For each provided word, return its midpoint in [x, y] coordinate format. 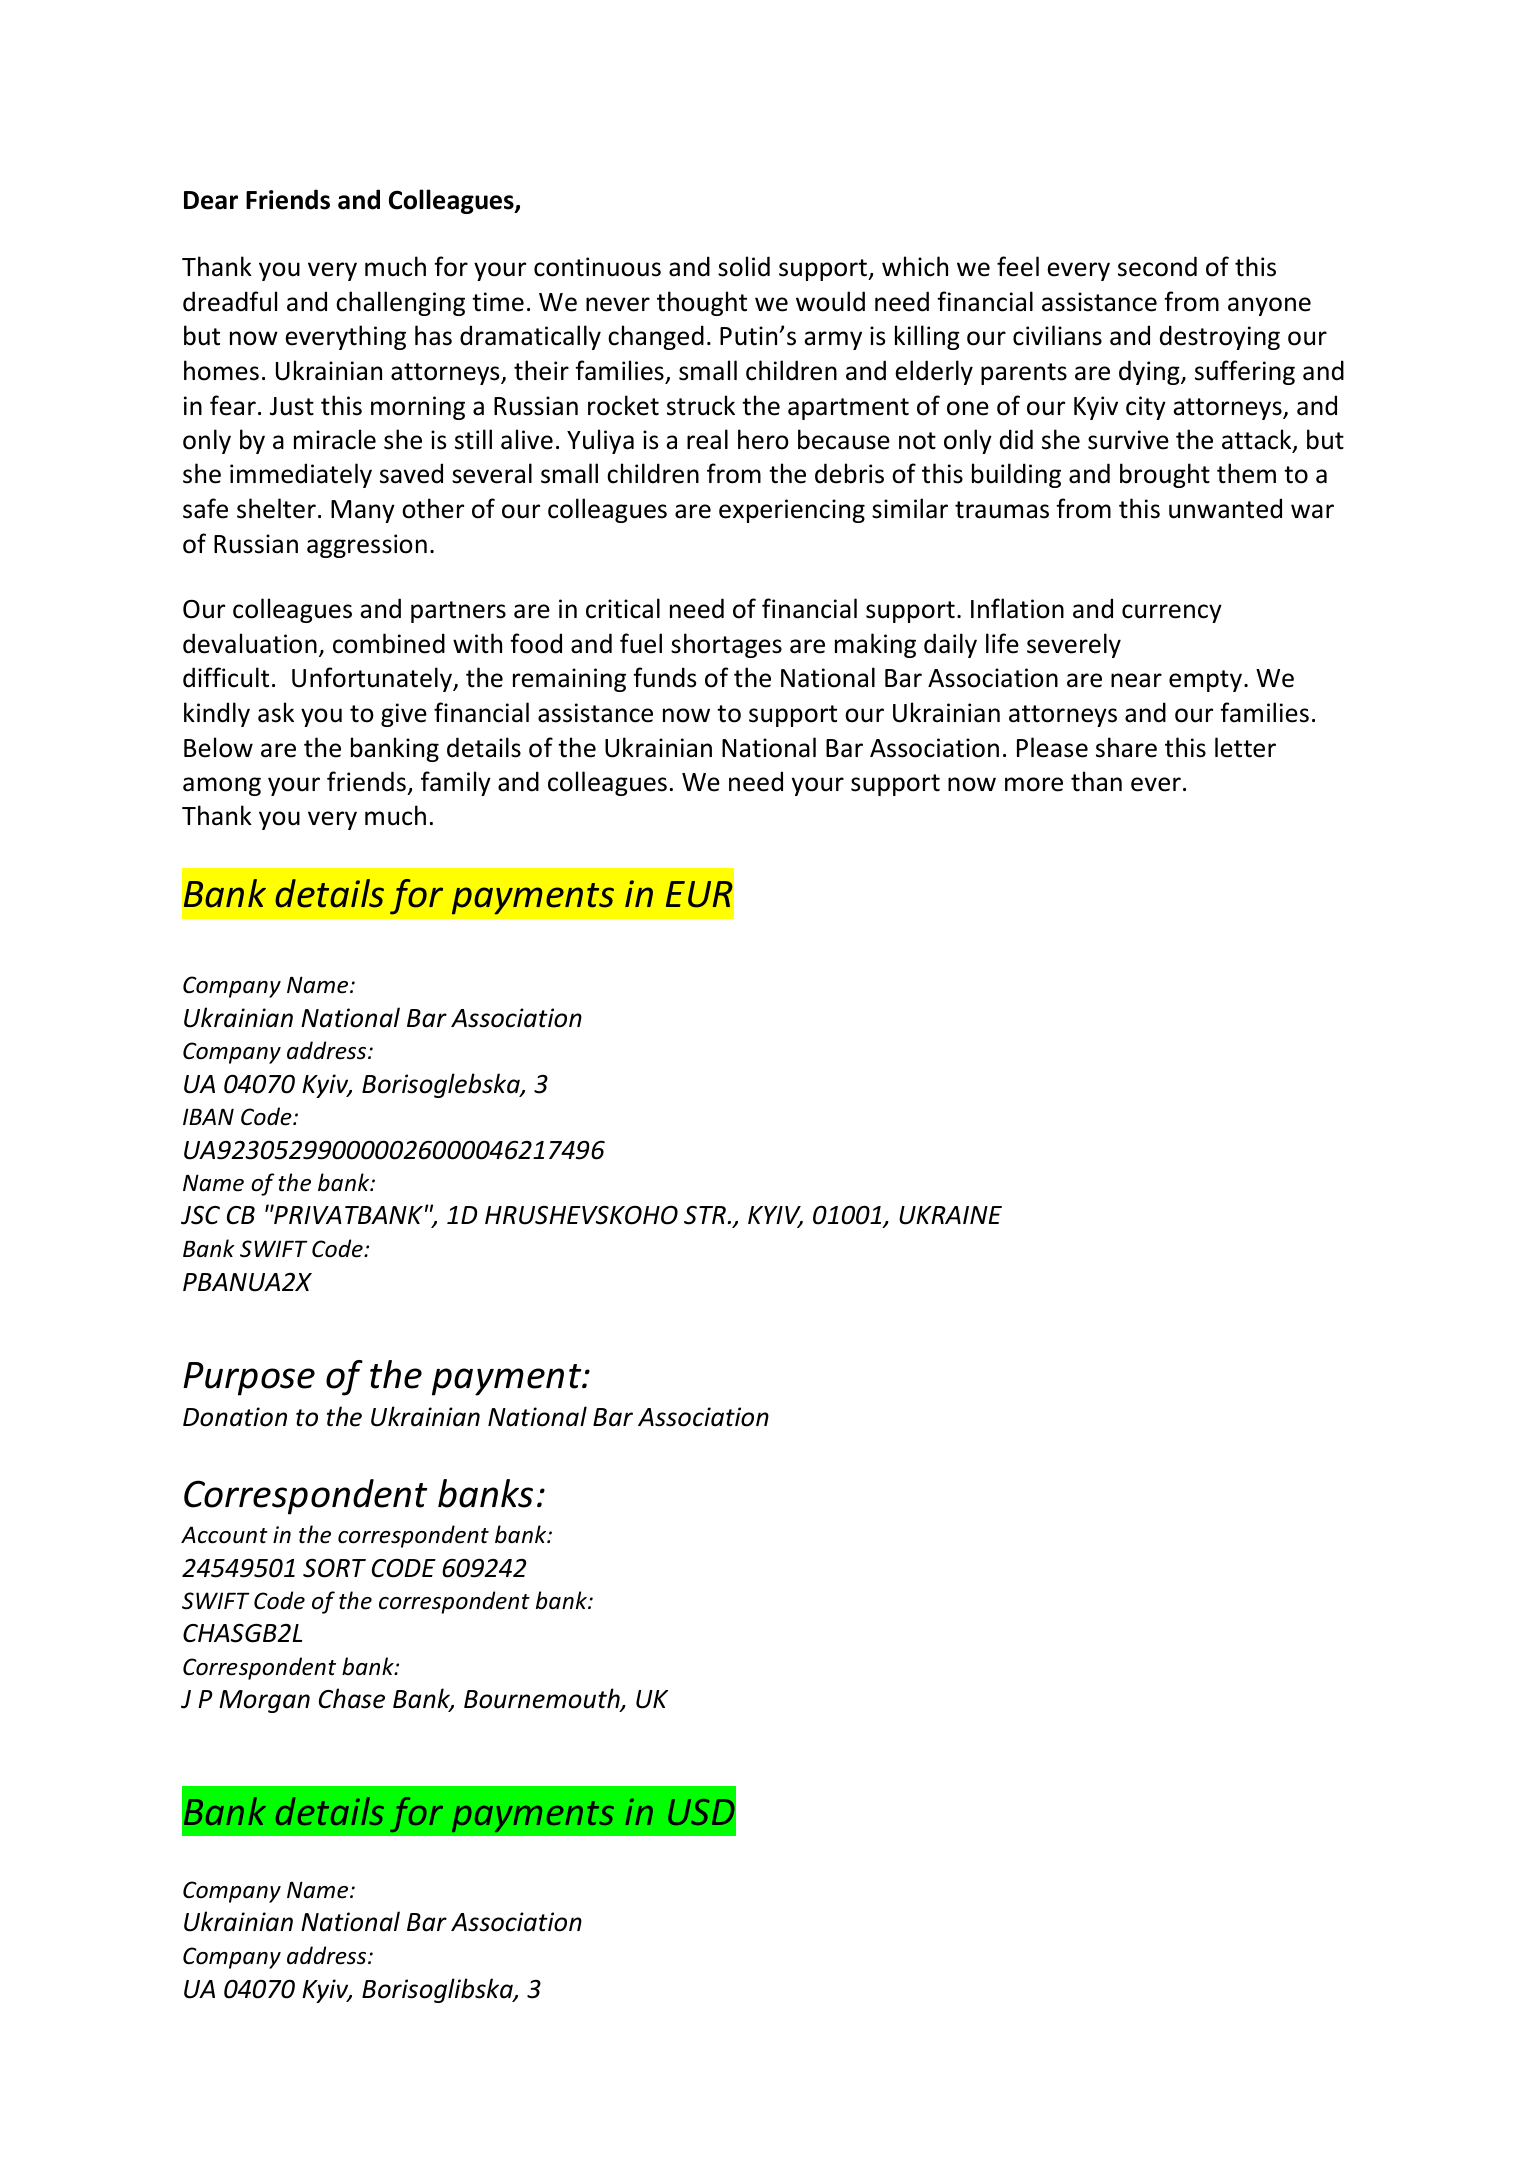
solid [744, 266]
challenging [400, 303]
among [222, 786]
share [1126, 747]
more [1034, 784]
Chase [352, 1698]
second [1157, 266]
